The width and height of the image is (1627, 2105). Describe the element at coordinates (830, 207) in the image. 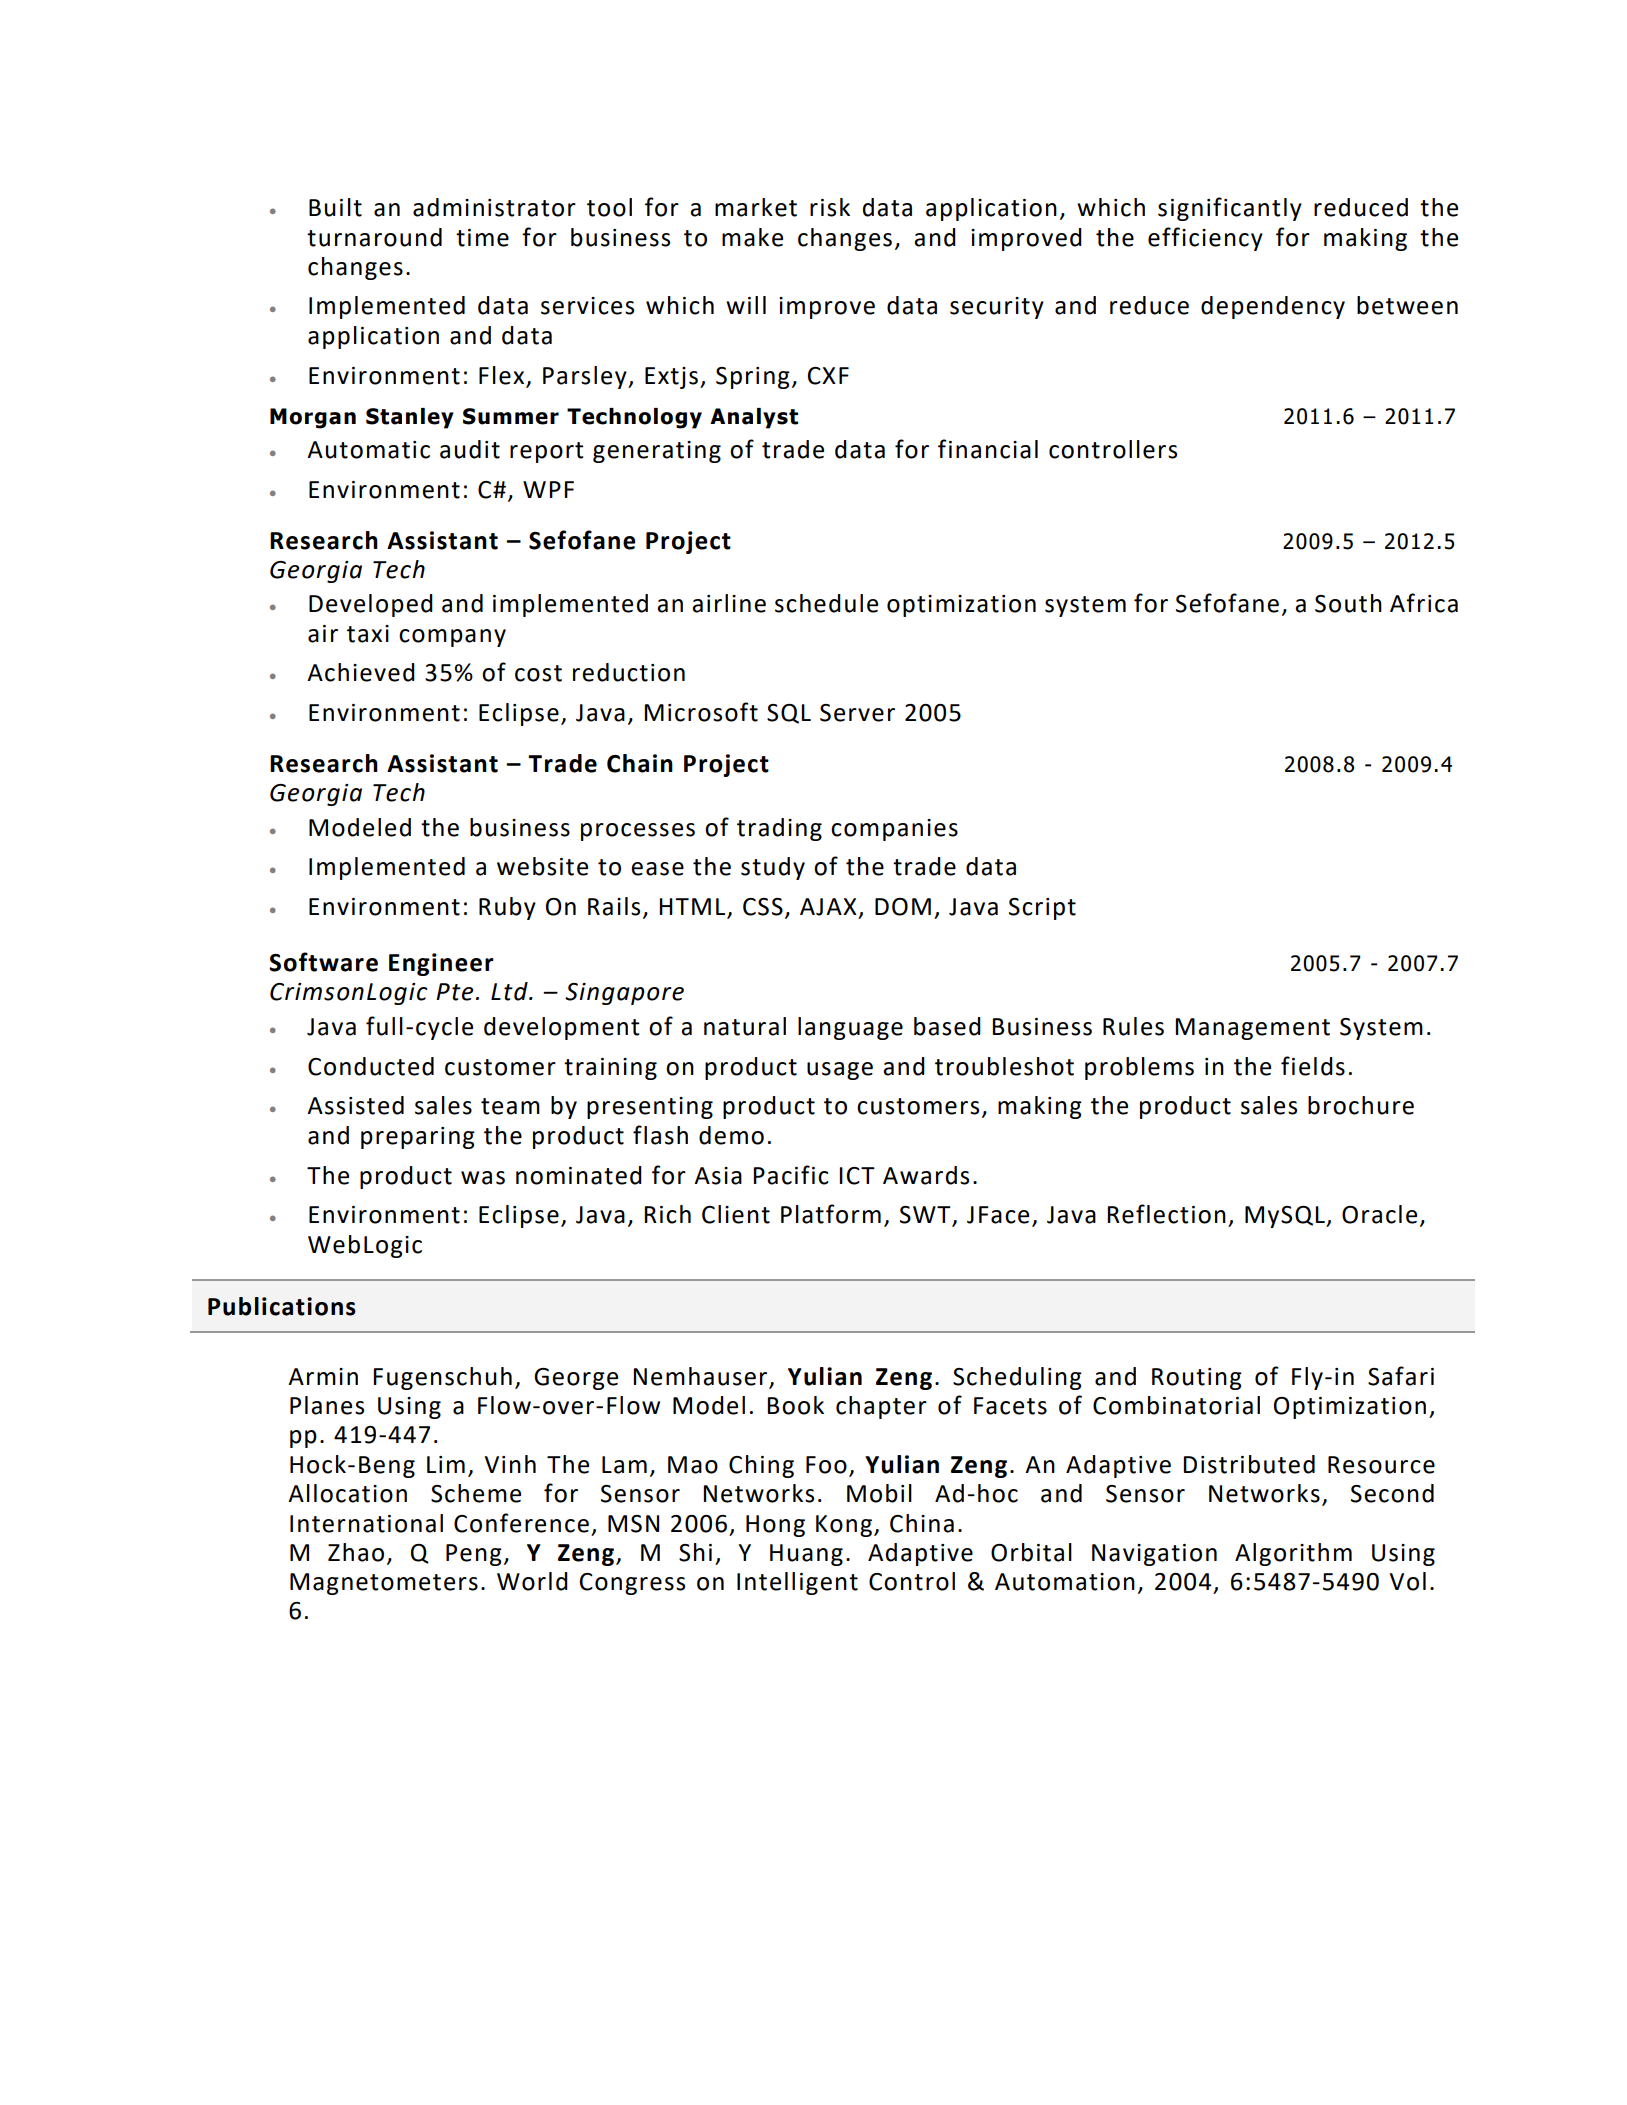

I see `risk` at that location.
